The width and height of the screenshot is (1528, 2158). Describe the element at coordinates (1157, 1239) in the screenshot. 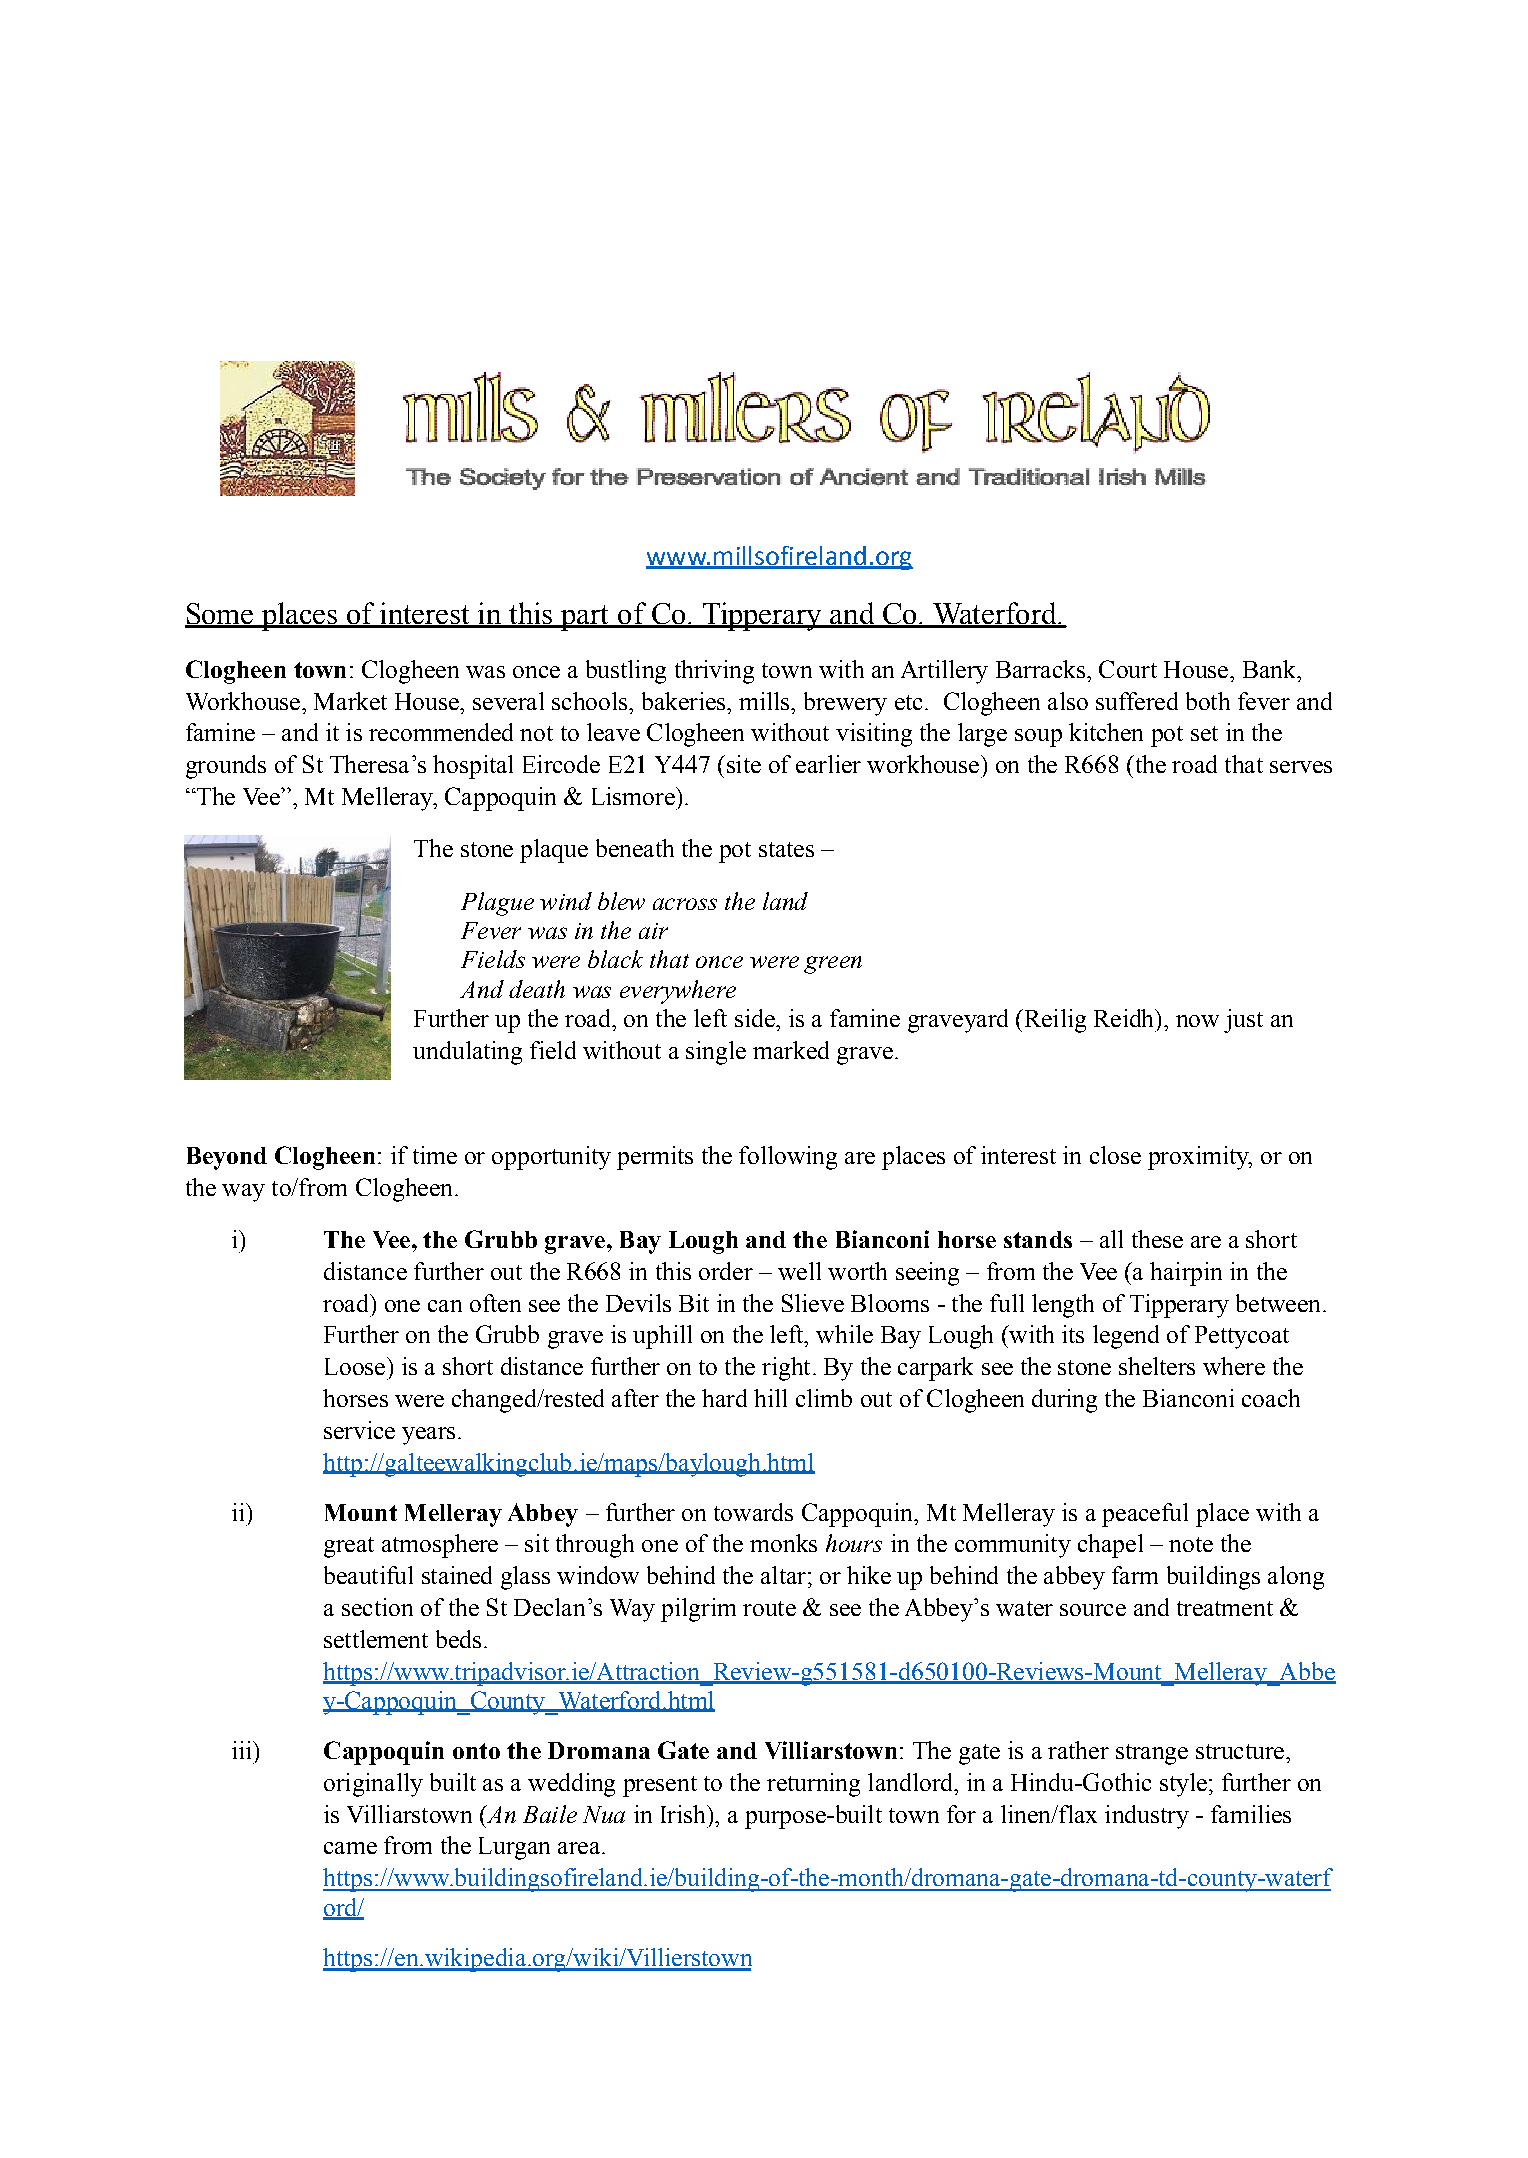

I see `these` at that location.
